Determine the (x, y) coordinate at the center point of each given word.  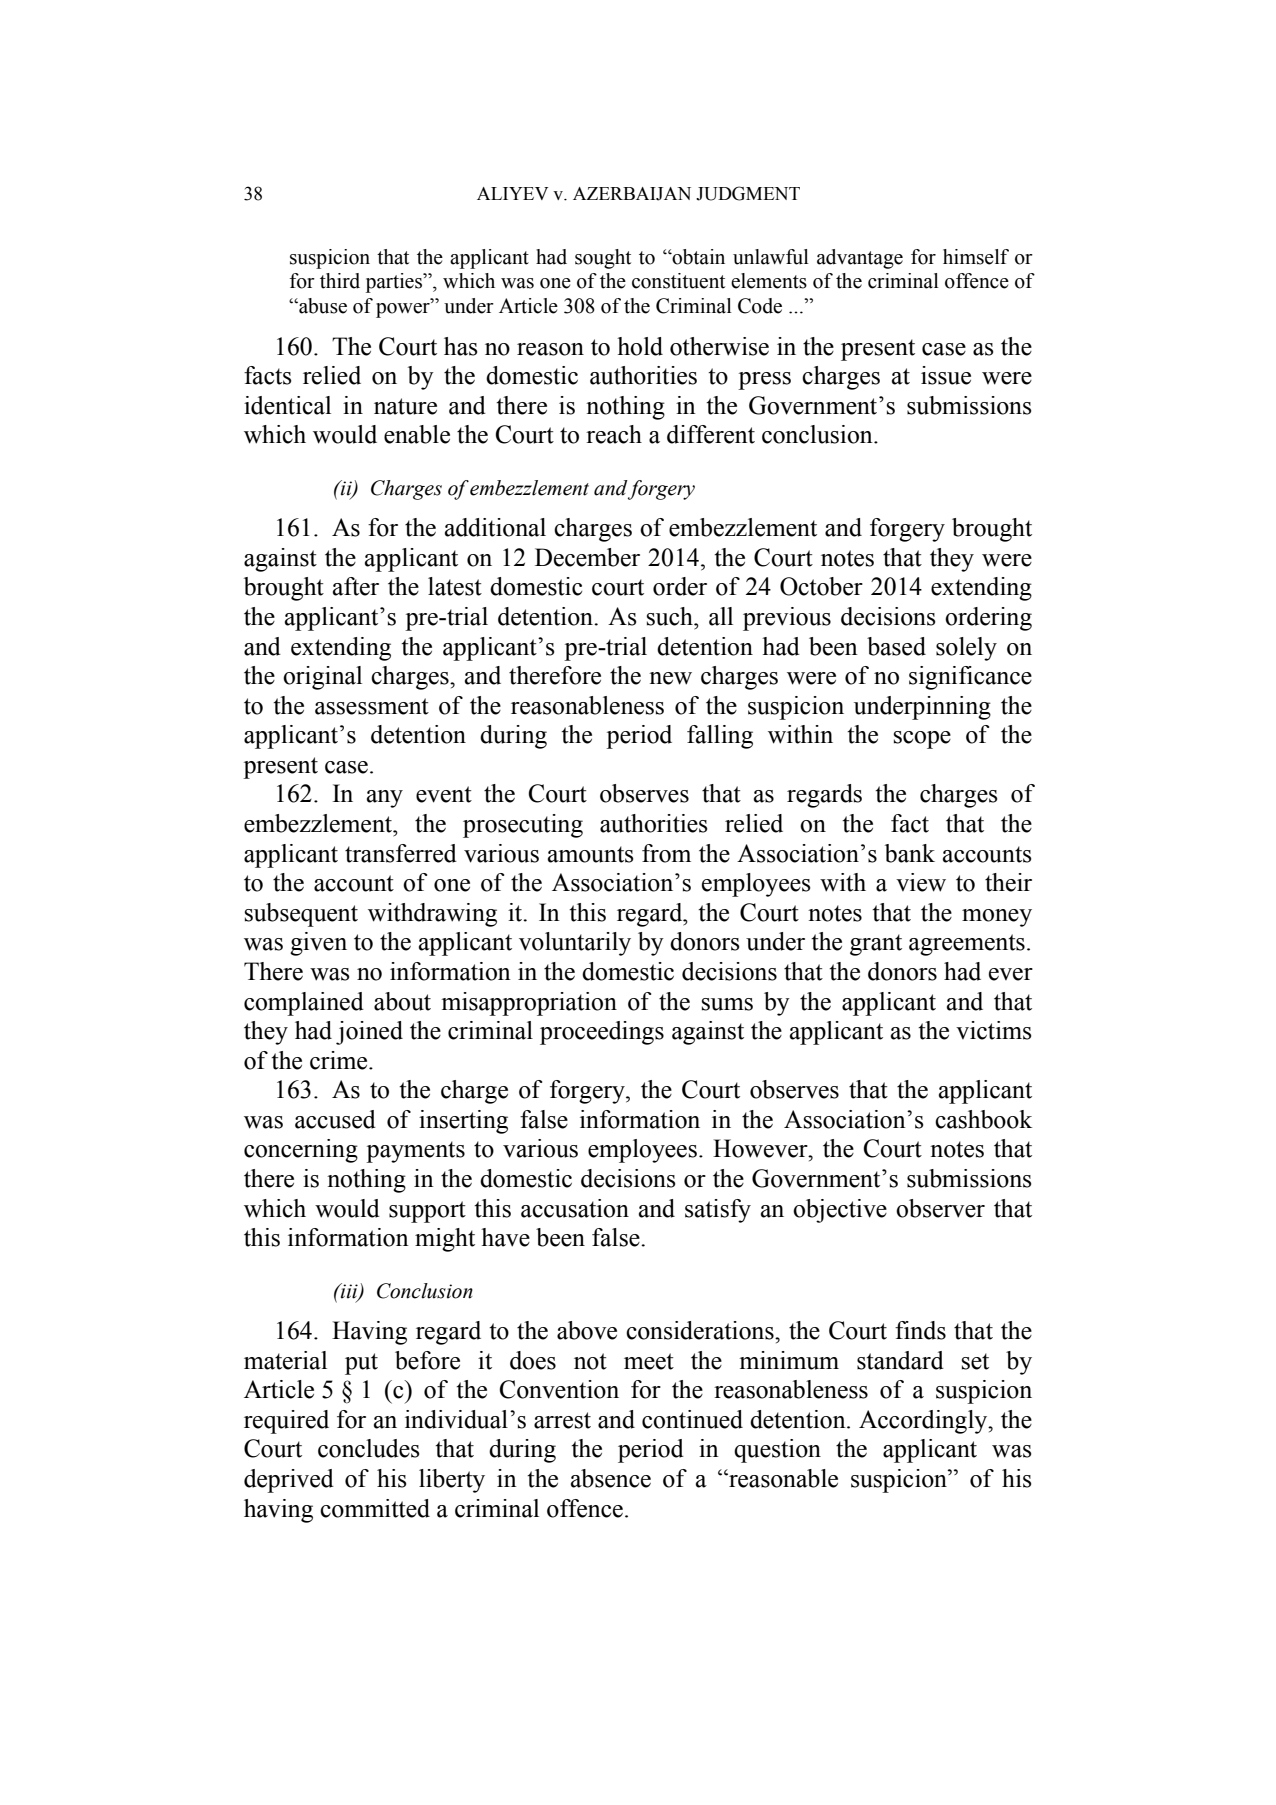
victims (994, 1030)
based (896, 646)
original (322, 678)
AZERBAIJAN (632, 194)
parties (395, 283)
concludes (369, 1448)
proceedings (602, 1033)
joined (369, 1033)
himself (976, 257)
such (671, 616)
